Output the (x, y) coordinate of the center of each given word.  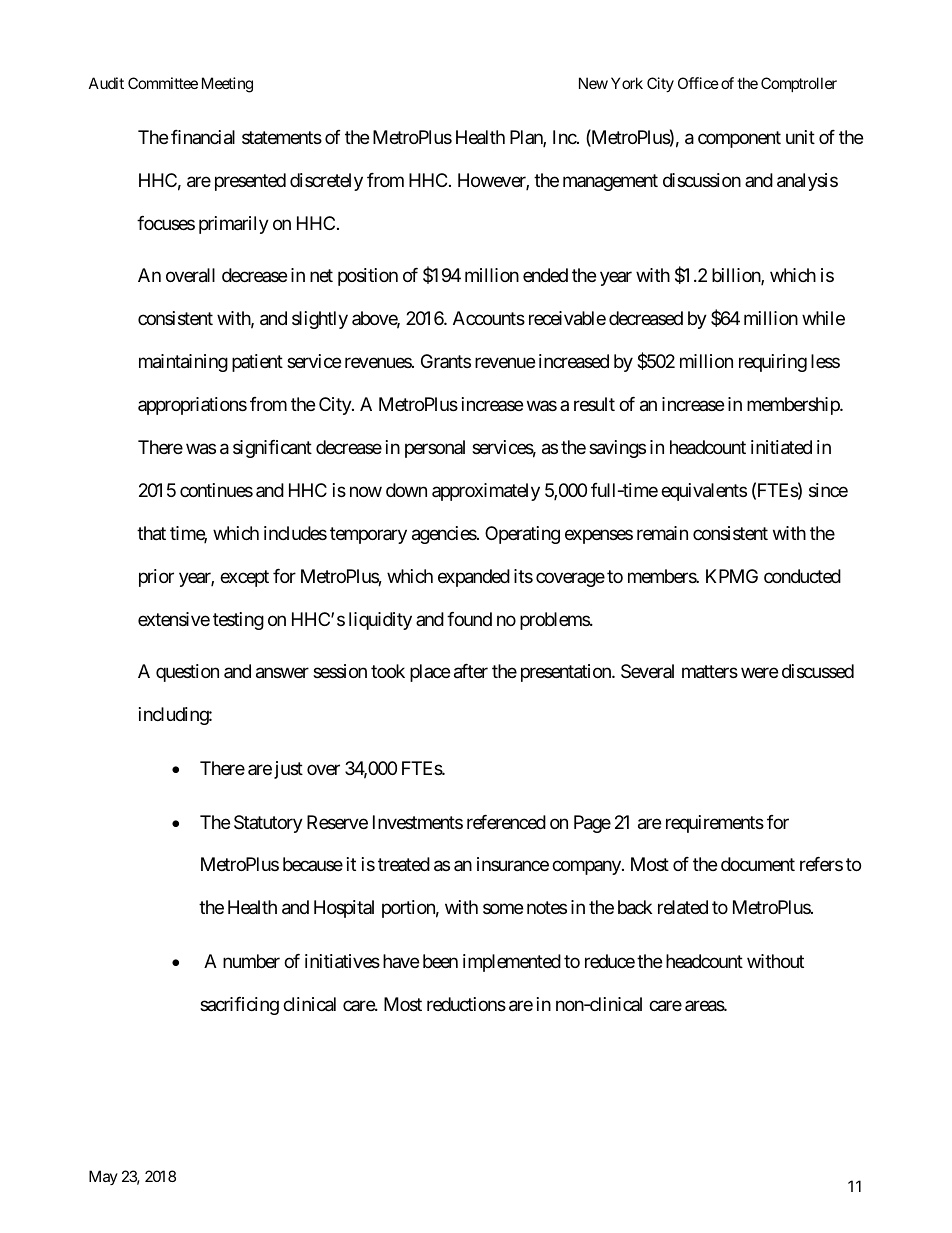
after (471, 671)
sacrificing (239, 1006)
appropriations (192, 406)
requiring (773, 363)
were (759, 673)
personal (435, 449)
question (187, 673)
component (739, 139)
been (440, 961)
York (627, 83)
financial (203, 137)
